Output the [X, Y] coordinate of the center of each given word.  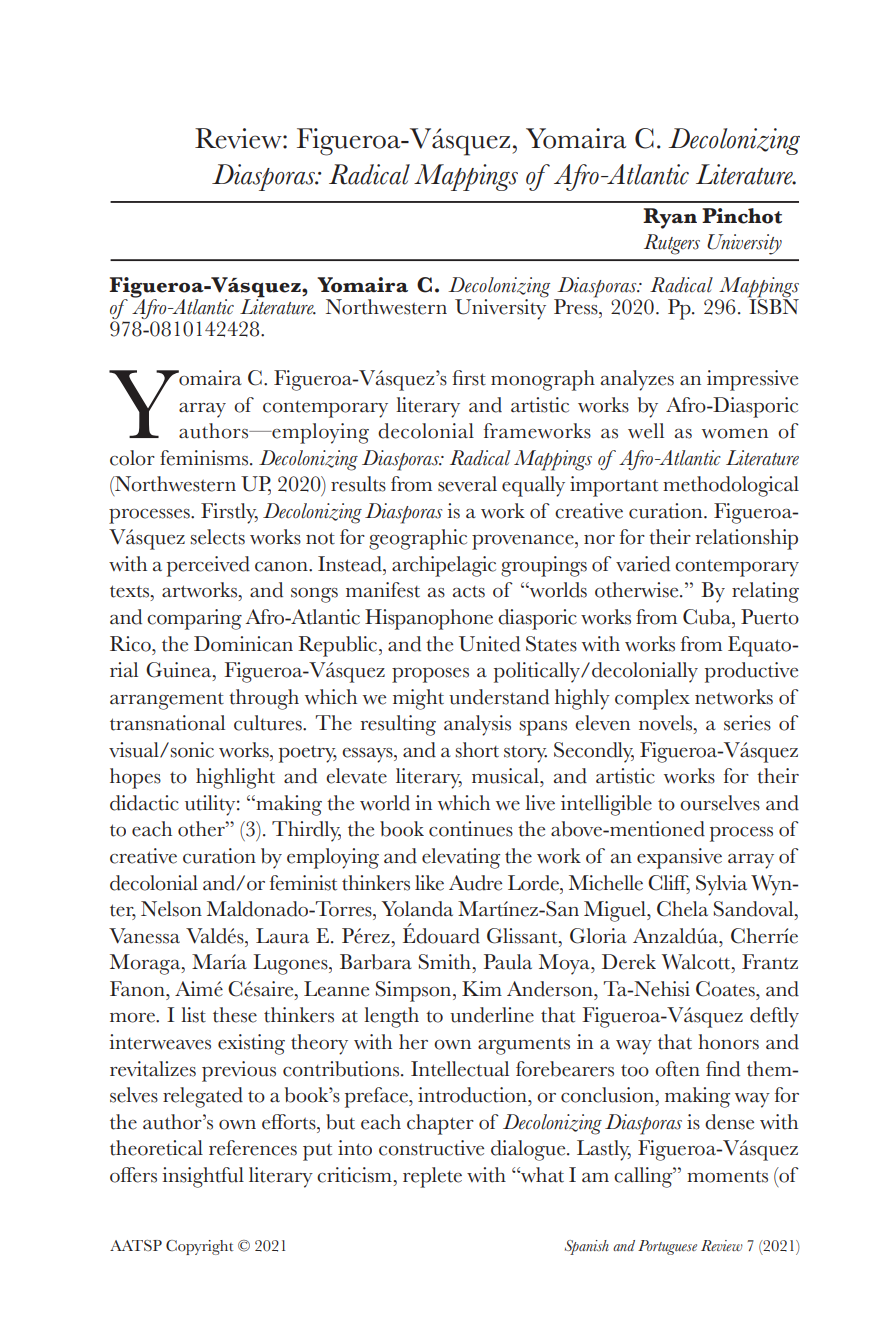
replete [432, 1177]
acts [469, 592]
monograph [543, 380]
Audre [475, 883]
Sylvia [721, 885]
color [132, 458]
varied [643, 564]
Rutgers [672, 244]
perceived [208, 566]
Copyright [200, 1247]
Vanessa [144, 936]
